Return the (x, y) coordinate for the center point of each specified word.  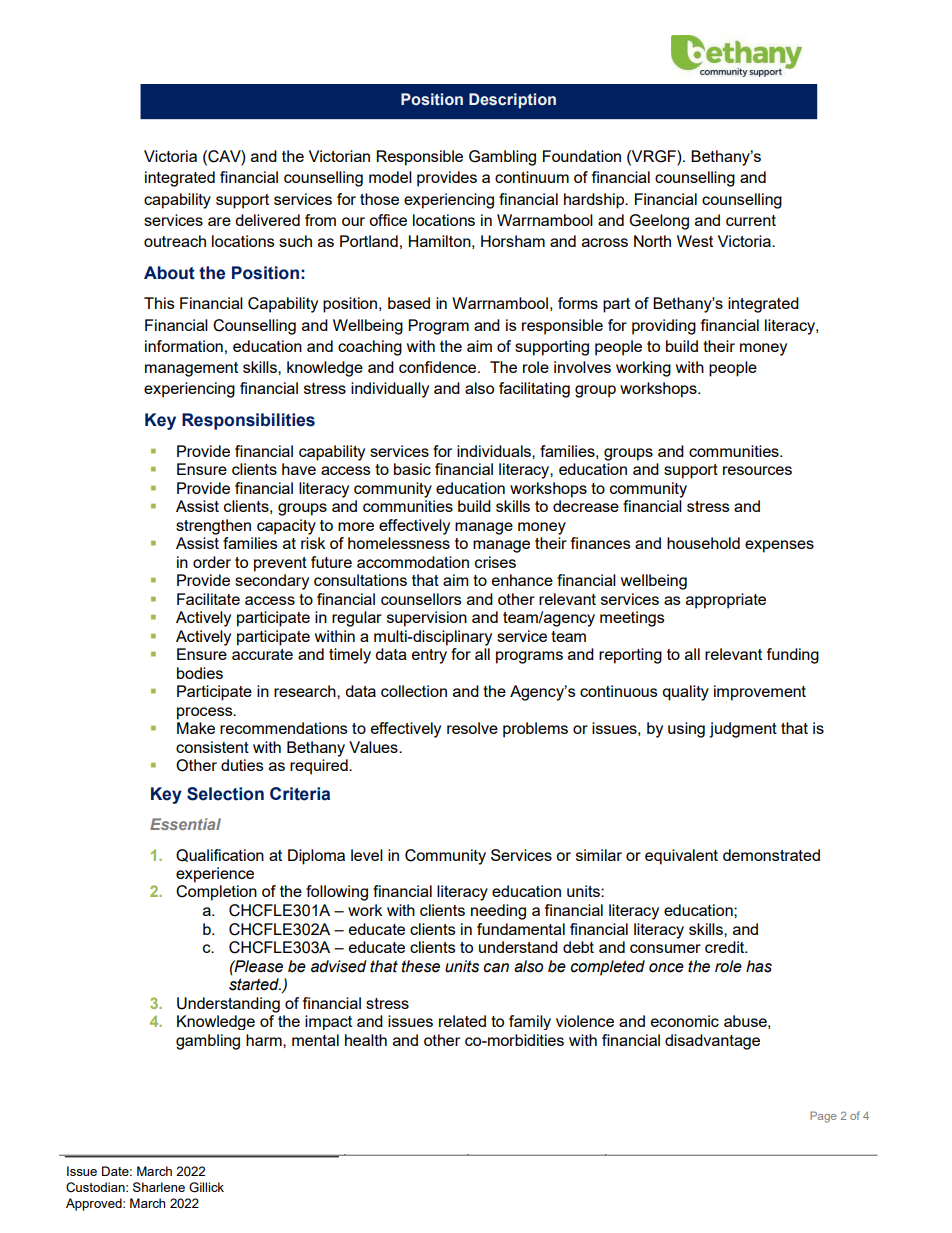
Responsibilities (248, 421)
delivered (267, 220)
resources (757, 470)
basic (412, 469)
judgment (743, 730)
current (751, 220)
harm (265, 1040)
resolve (472, 728)
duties (242, 765)
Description (512, 101)
